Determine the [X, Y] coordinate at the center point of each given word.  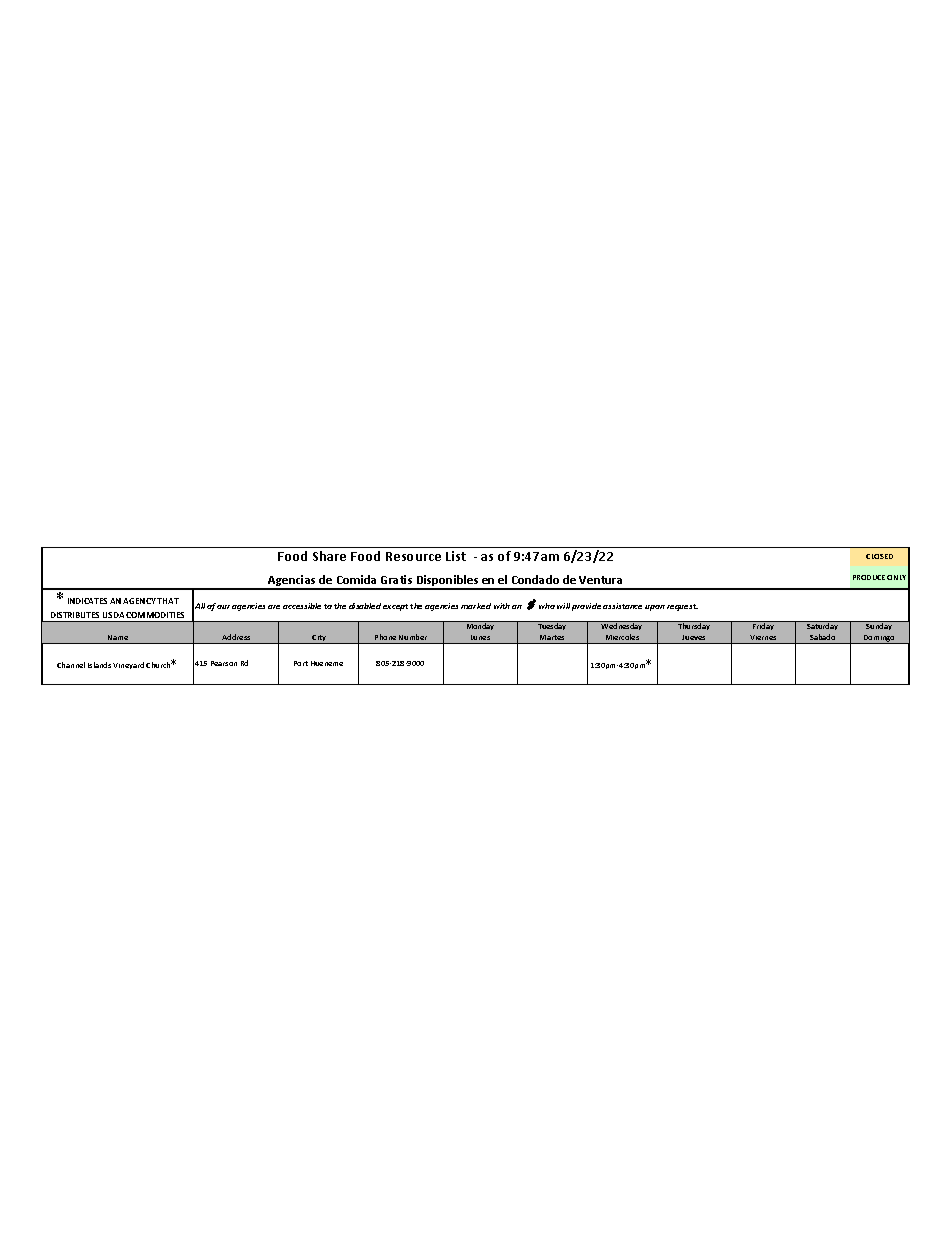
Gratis [396, 579]
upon [655, 608]
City [319, 639]
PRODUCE [869, 577]
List [456, 556]
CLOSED [879, 556]
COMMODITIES [155, 615]
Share [329, 556]
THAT [168, 601]
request [682, 607]
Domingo [879, 639]
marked [476, 606]
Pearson [224, 663]
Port [301, 663]
